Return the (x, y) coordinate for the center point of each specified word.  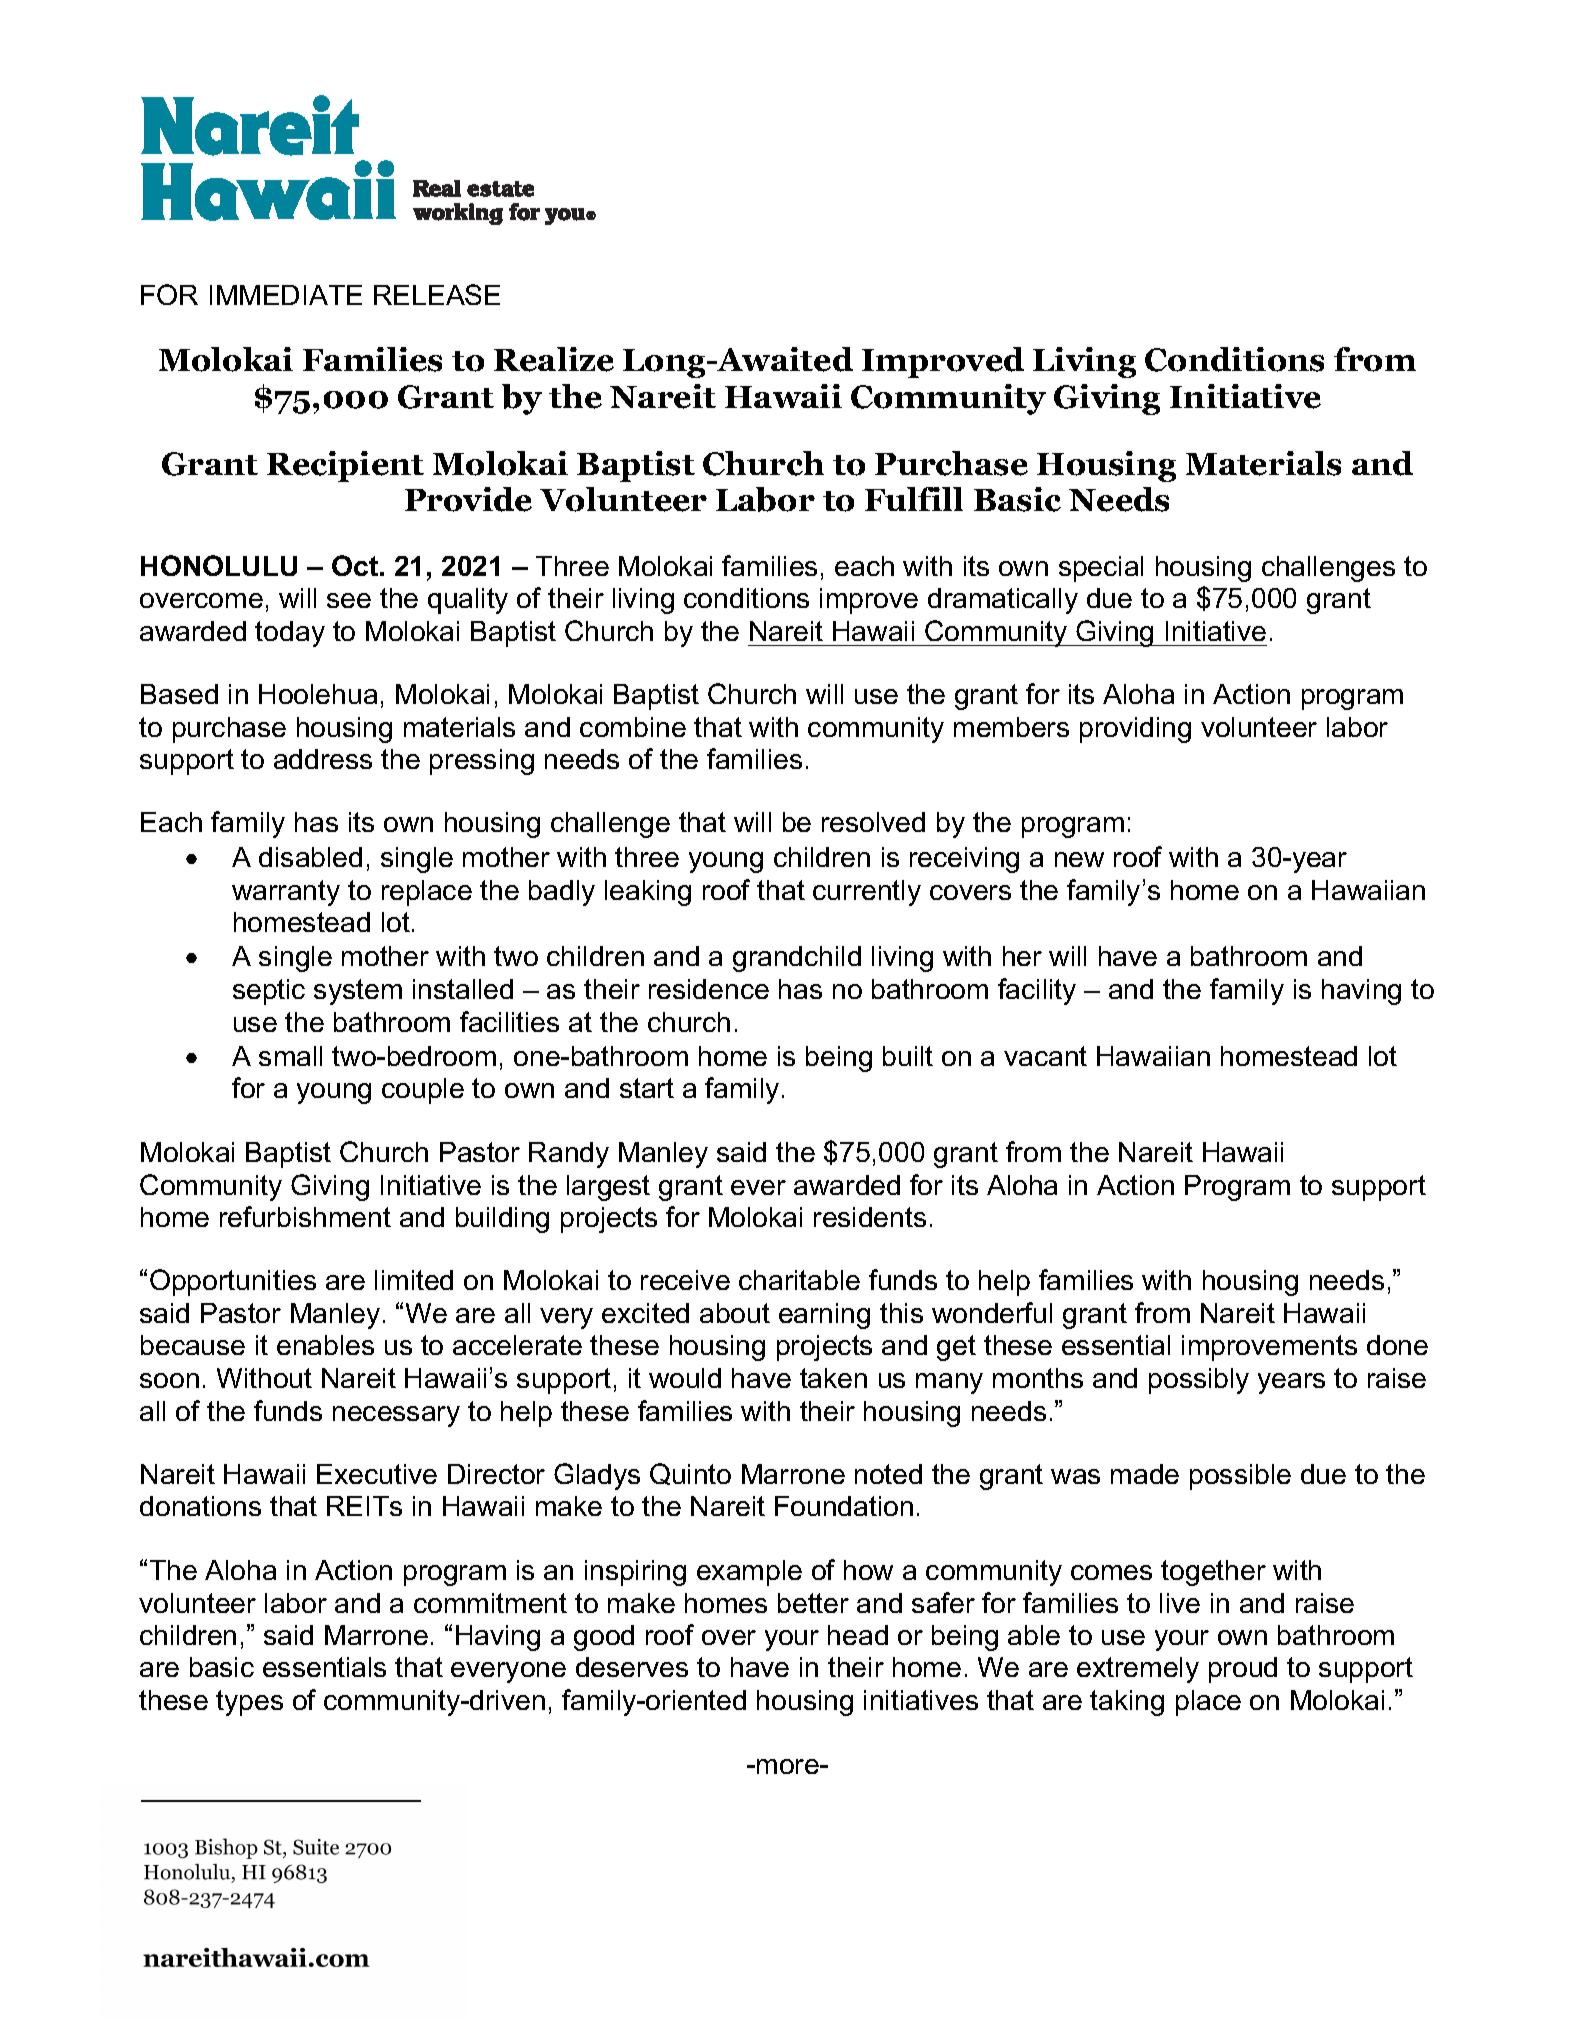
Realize (554, 359)
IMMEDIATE (286, 295)
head (858, 1635)
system (358, 992)
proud (1243, 1670)
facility (1037, 991)
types (249, 1703)
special (1101, 569)
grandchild (797, 959)
